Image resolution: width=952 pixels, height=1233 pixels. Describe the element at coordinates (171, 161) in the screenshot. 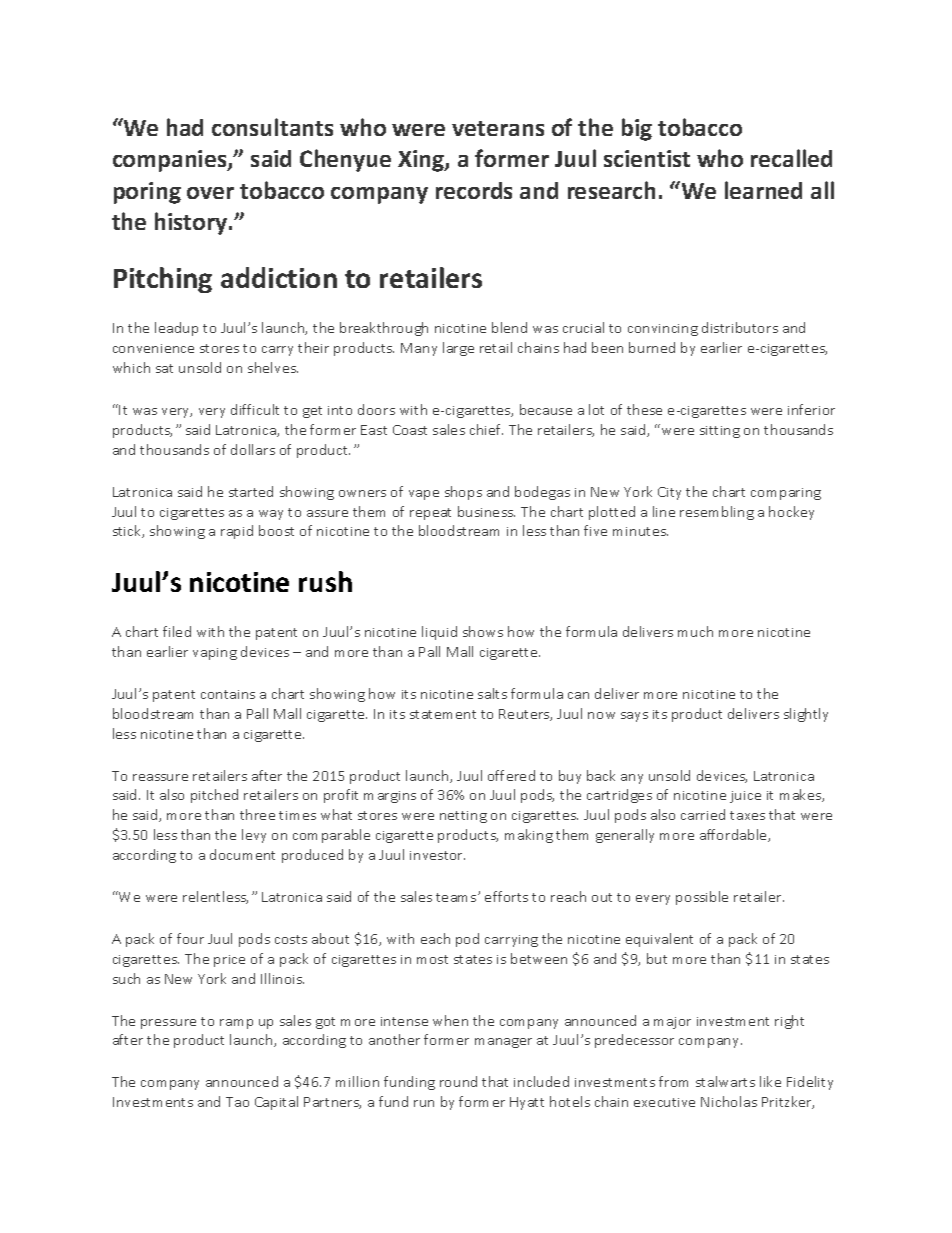

I see `companies` at that location.
